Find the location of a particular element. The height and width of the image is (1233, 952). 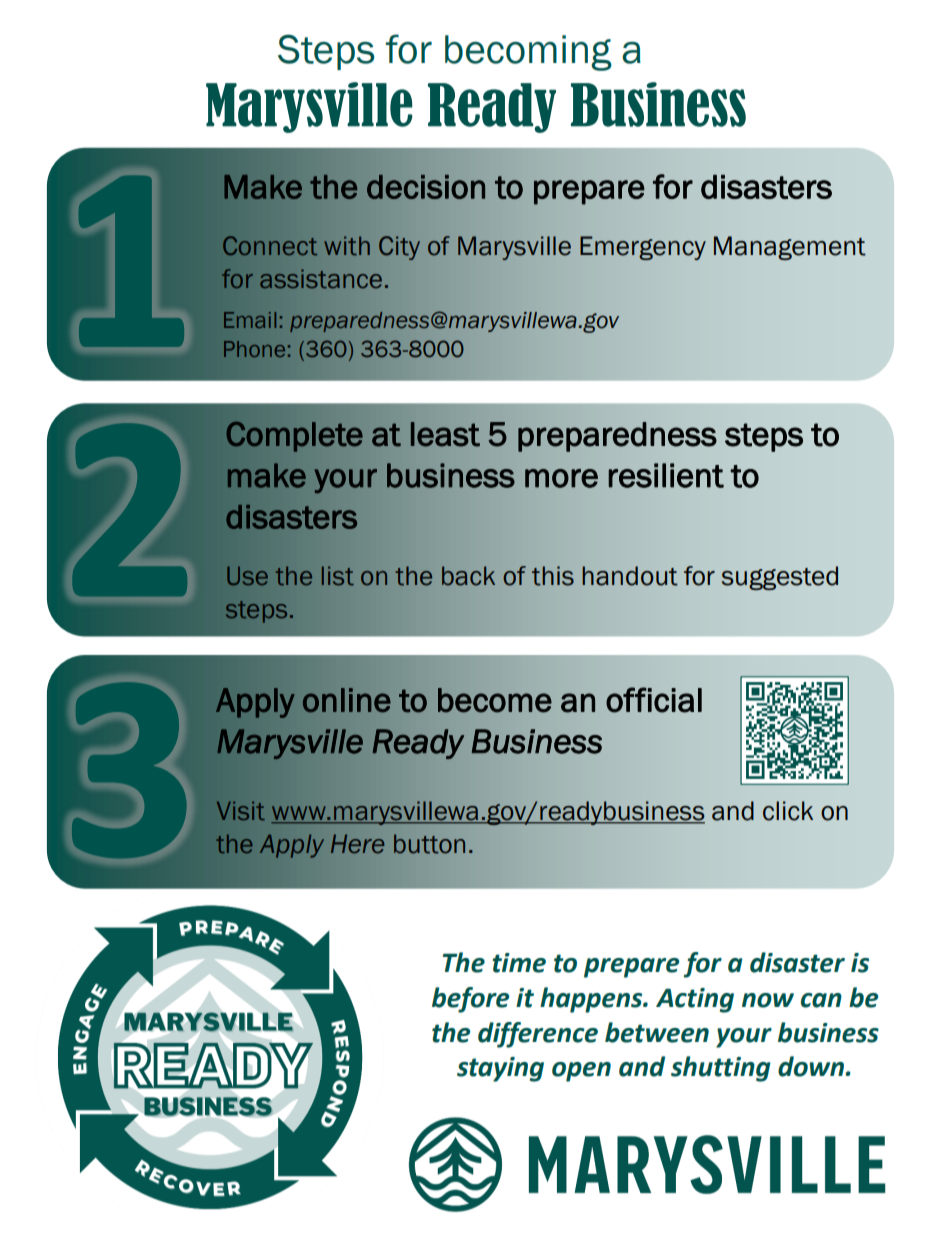

list is located at coordinates (338, 576).
